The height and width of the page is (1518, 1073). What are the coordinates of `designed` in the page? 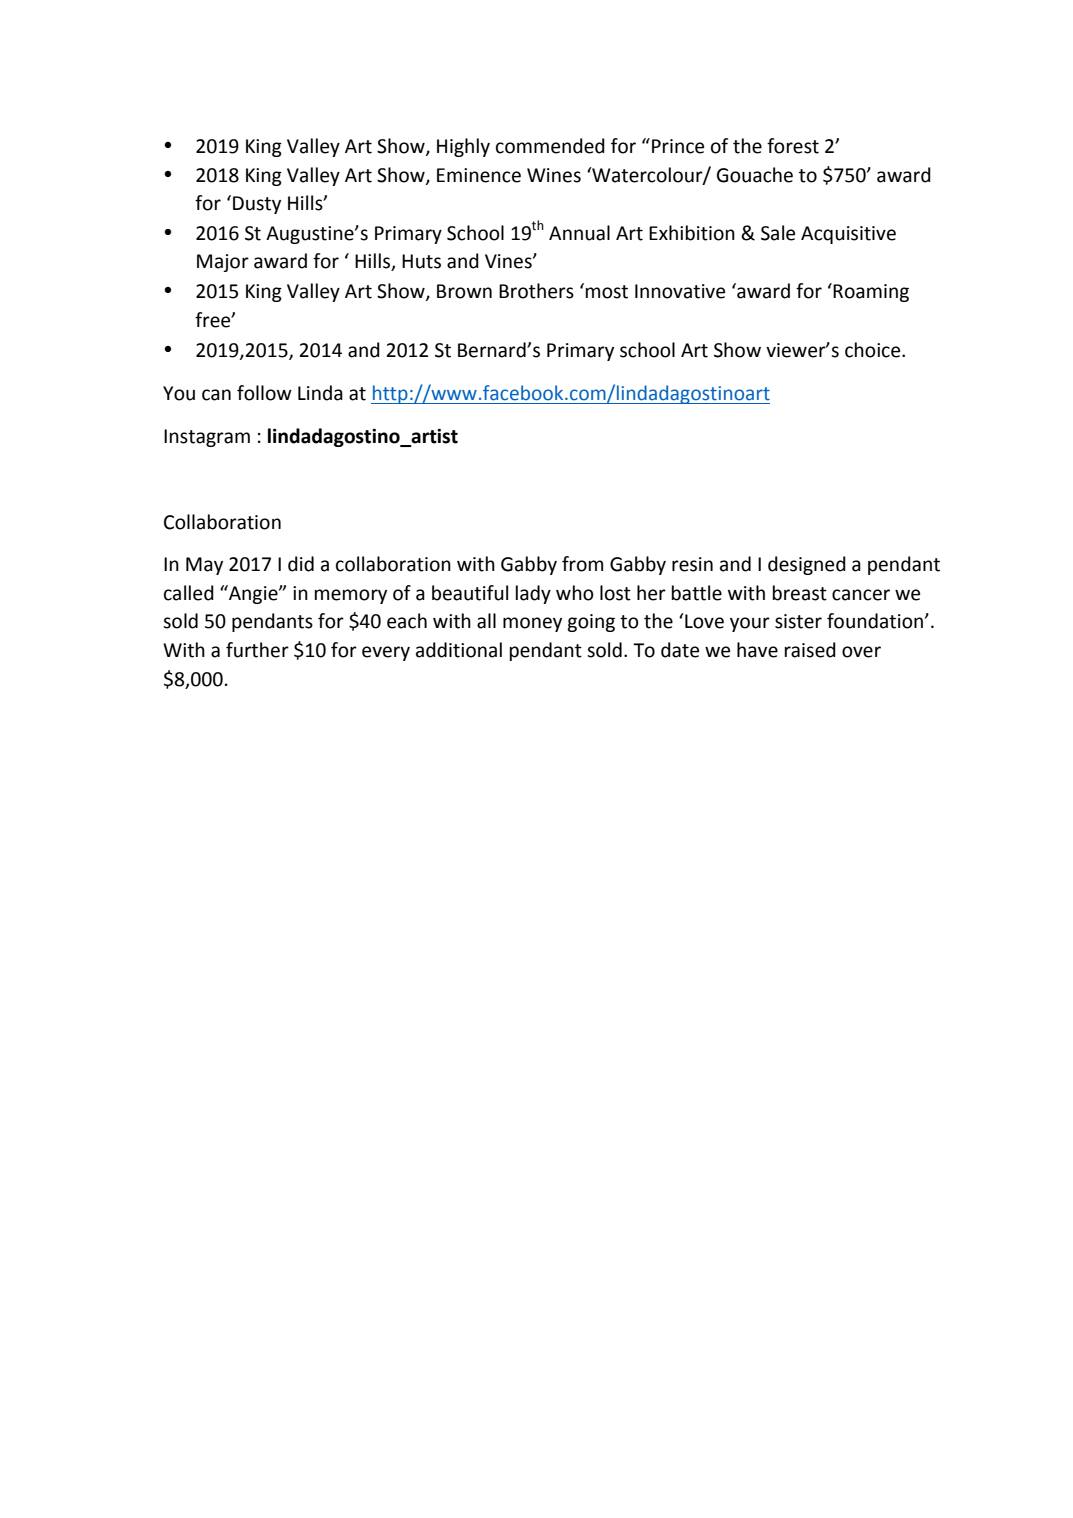 It's located at (807, 565).
